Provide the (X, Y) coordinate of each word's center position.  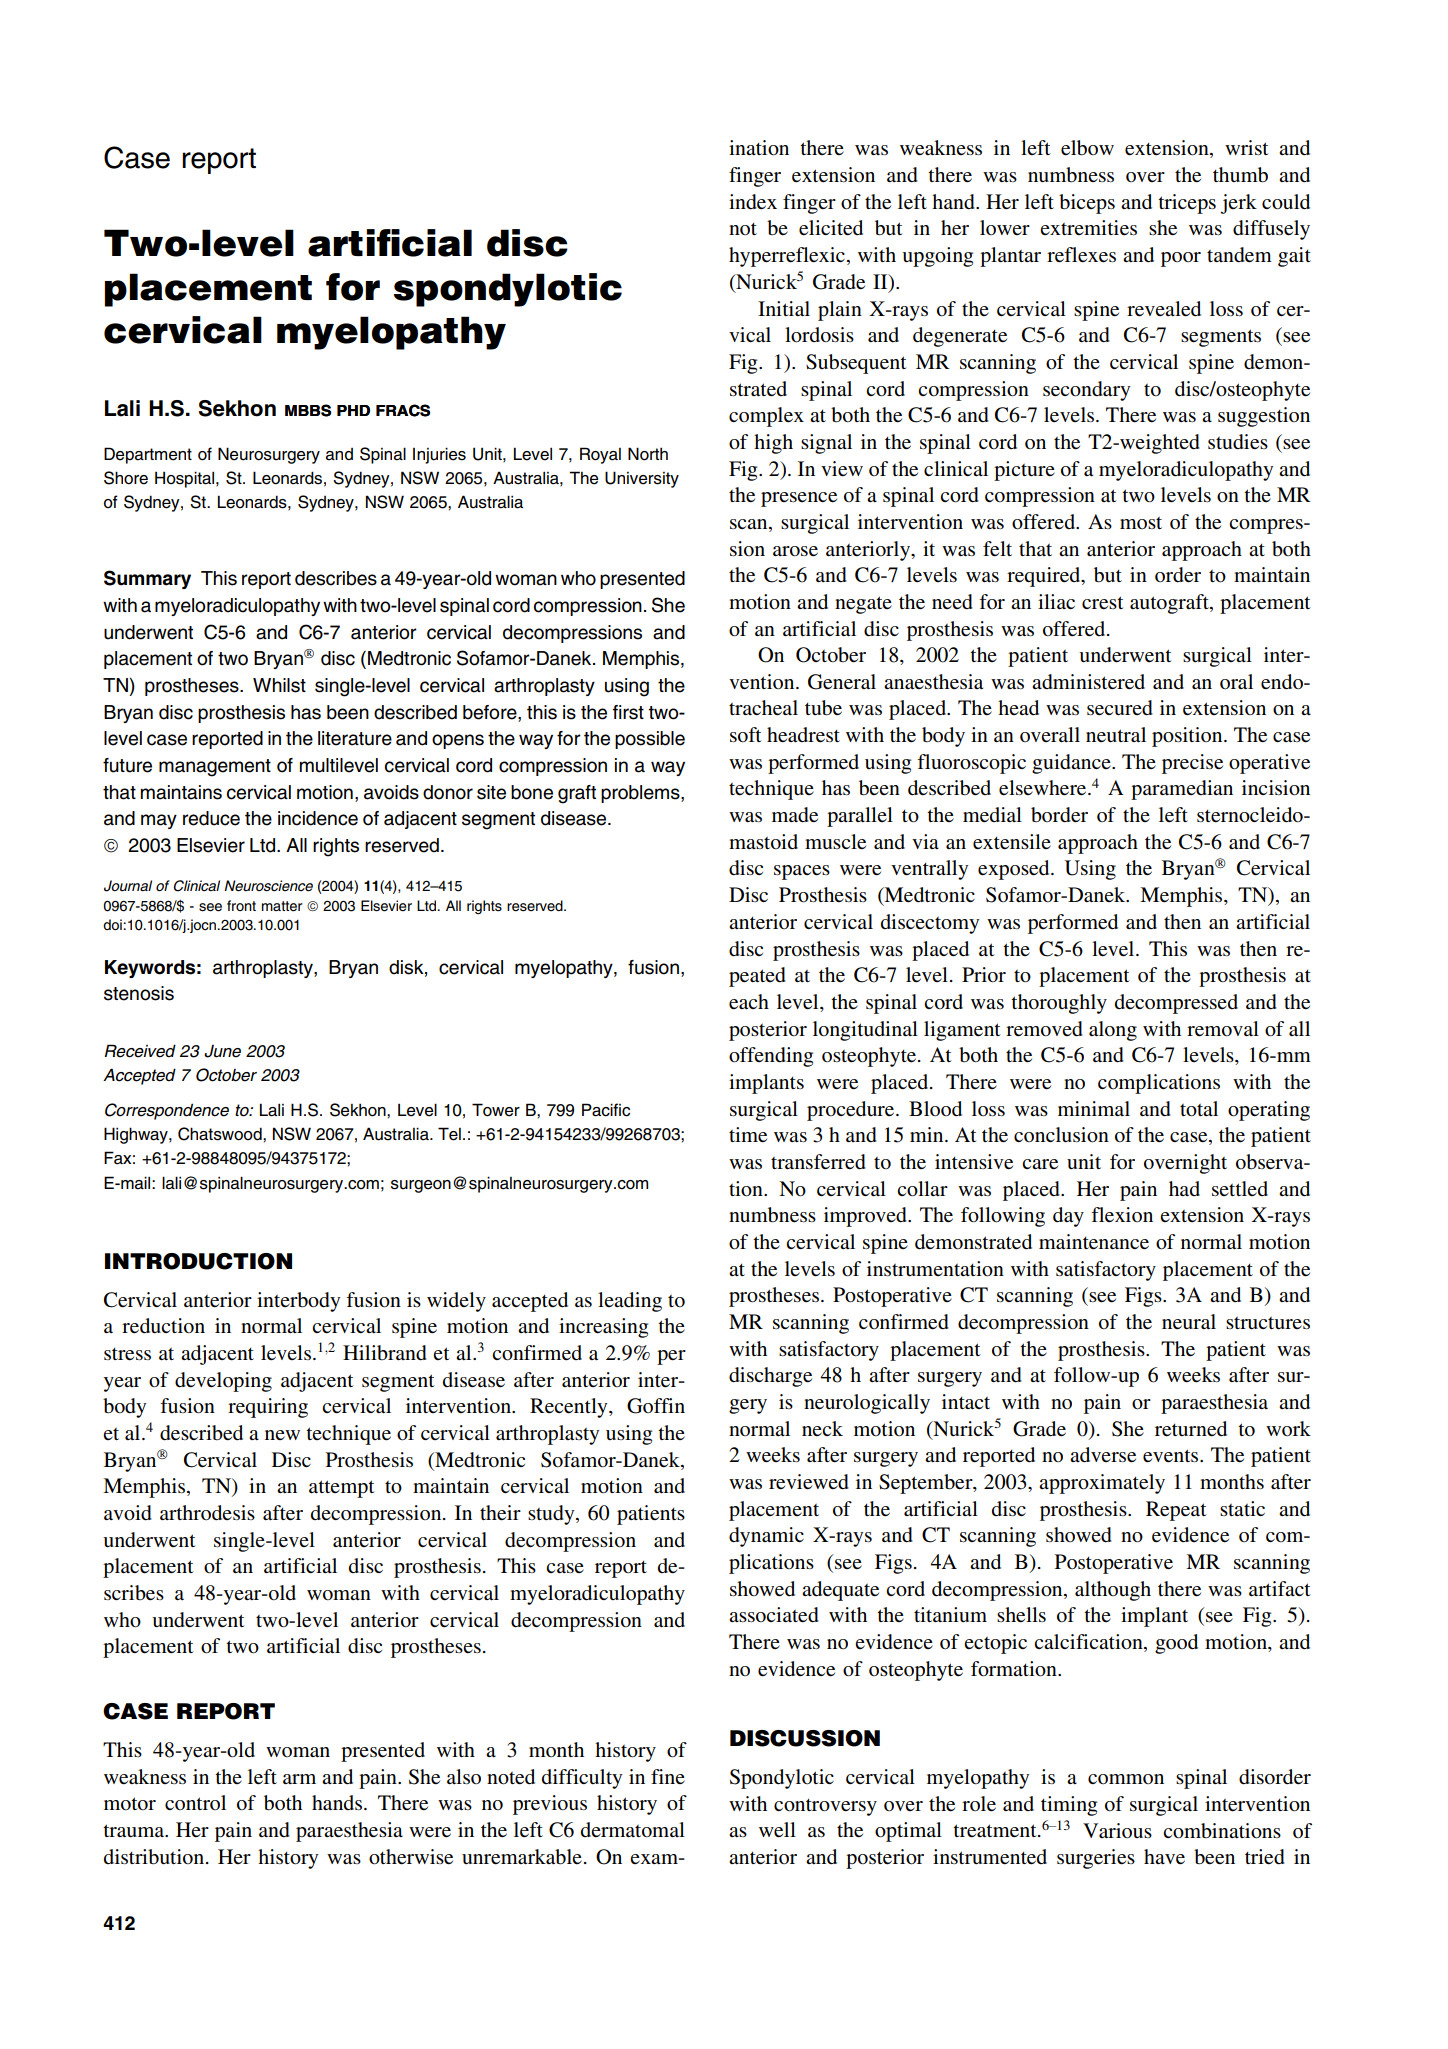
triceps (1187, 204)
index (753, 202)
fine (668, 1776)
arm (299, 1779)
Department (148, 455)
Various (1117, 1830)
